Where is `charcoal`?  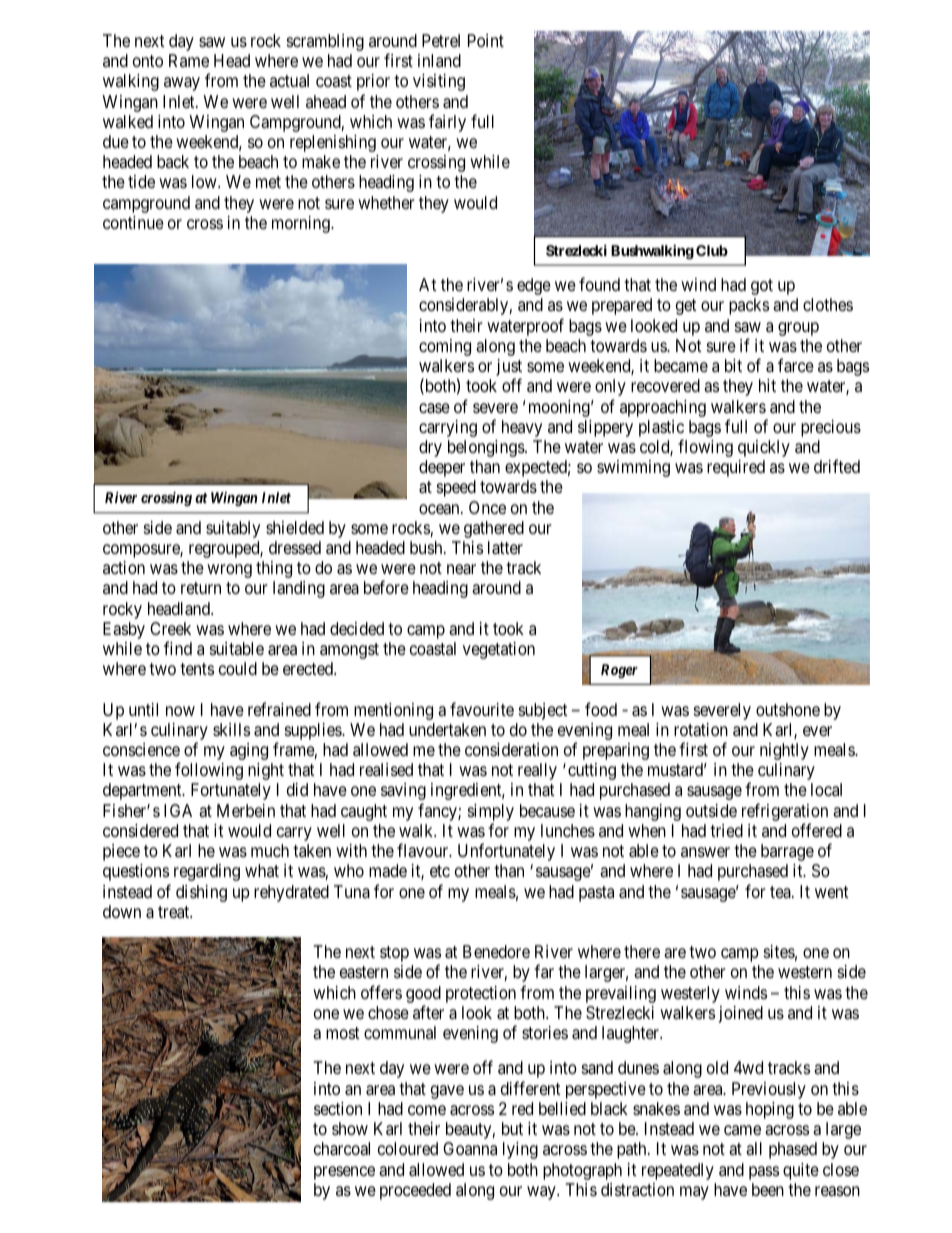 charcoal is located at coordinates (342, 1149).
